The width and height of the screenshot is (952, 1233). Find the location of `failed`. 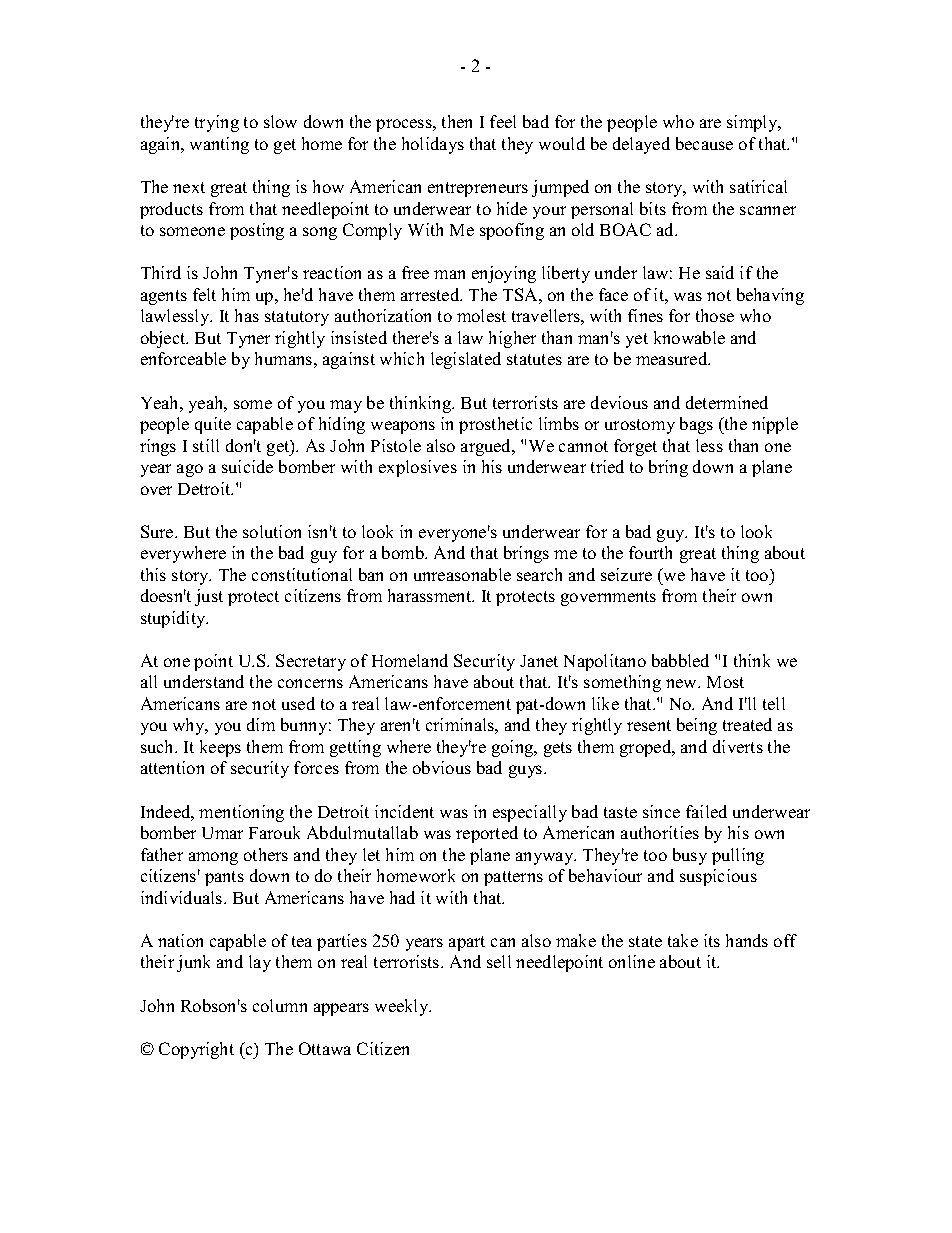

failed is located at coordinates (706, 811).
